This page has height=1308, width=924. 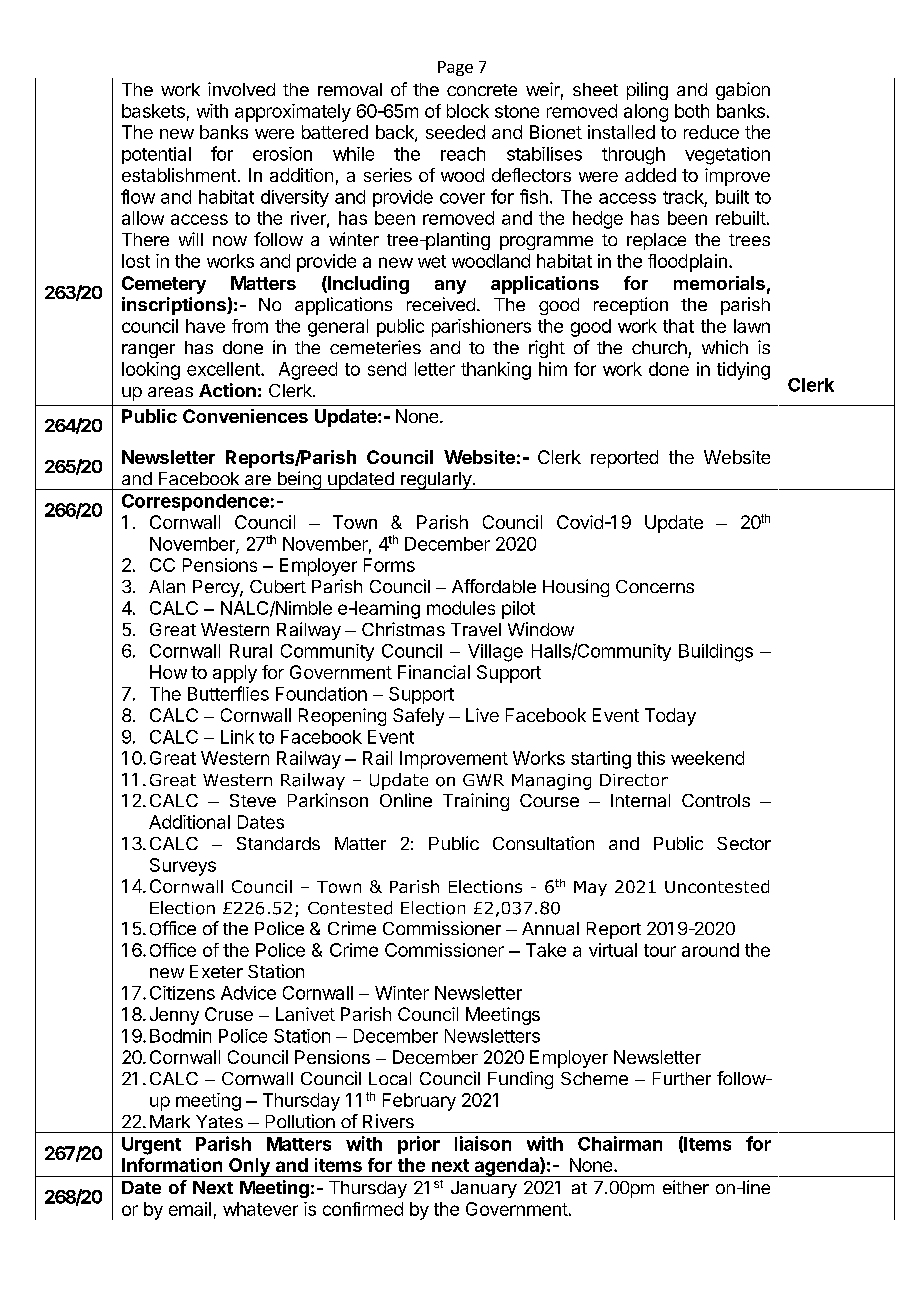 What do you see at coordinates (468, 111) in the page?
I see `block` at bounding box center [468, 111].
